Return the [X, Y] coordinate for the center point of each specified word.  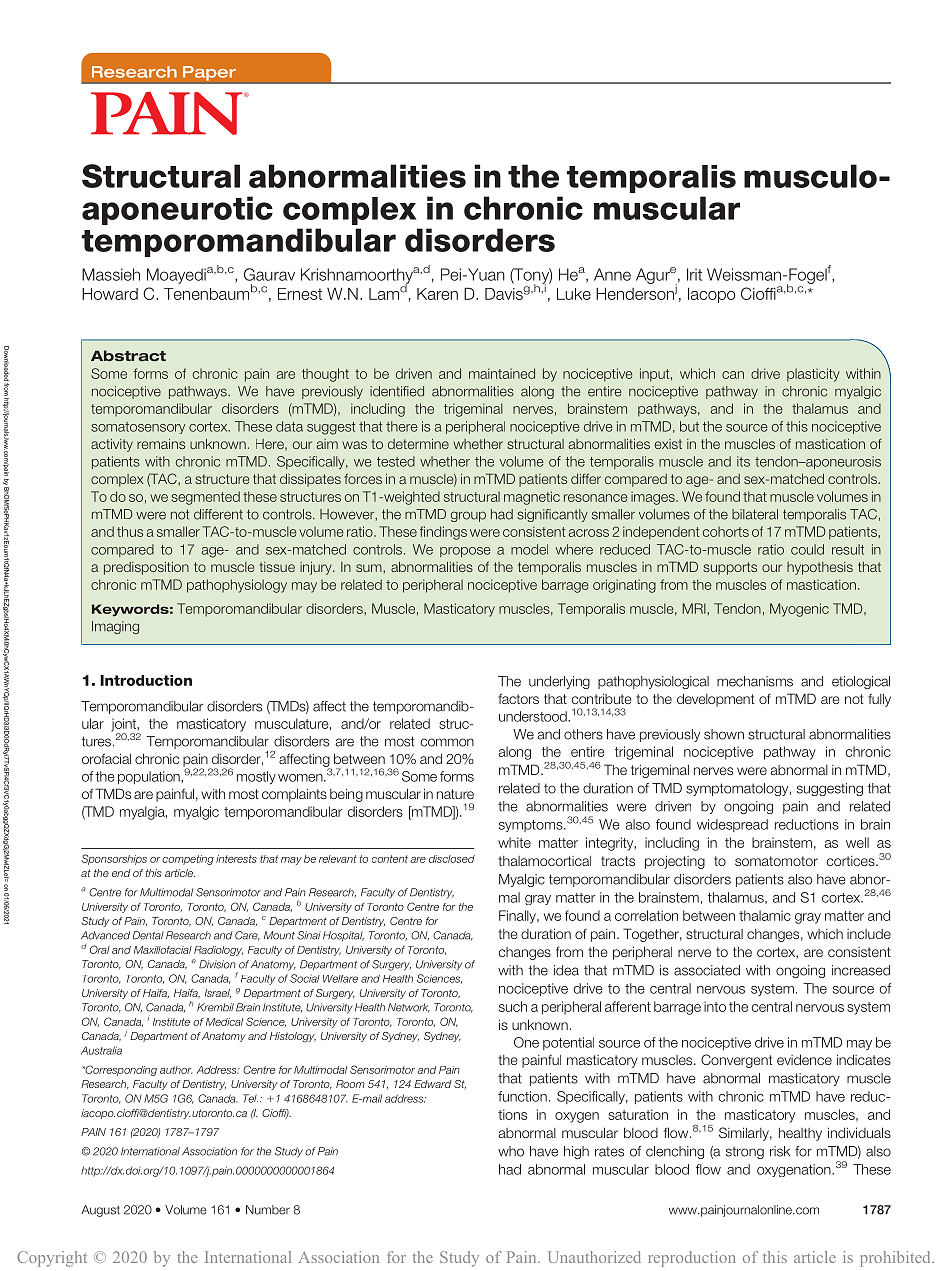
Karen [437, 294]
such [513, 1006]
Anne [612, 274]
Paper [209, 73]
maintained [502, 373]
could [807, 549]
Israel [218, 993]
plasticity [813, 375]
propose [465, 552]
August [100, 1211]
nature [455, 794]
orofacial [106, 758]
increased [861, 970]
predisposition [146, 568]
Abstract [128, 355]
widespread [732, 825]
